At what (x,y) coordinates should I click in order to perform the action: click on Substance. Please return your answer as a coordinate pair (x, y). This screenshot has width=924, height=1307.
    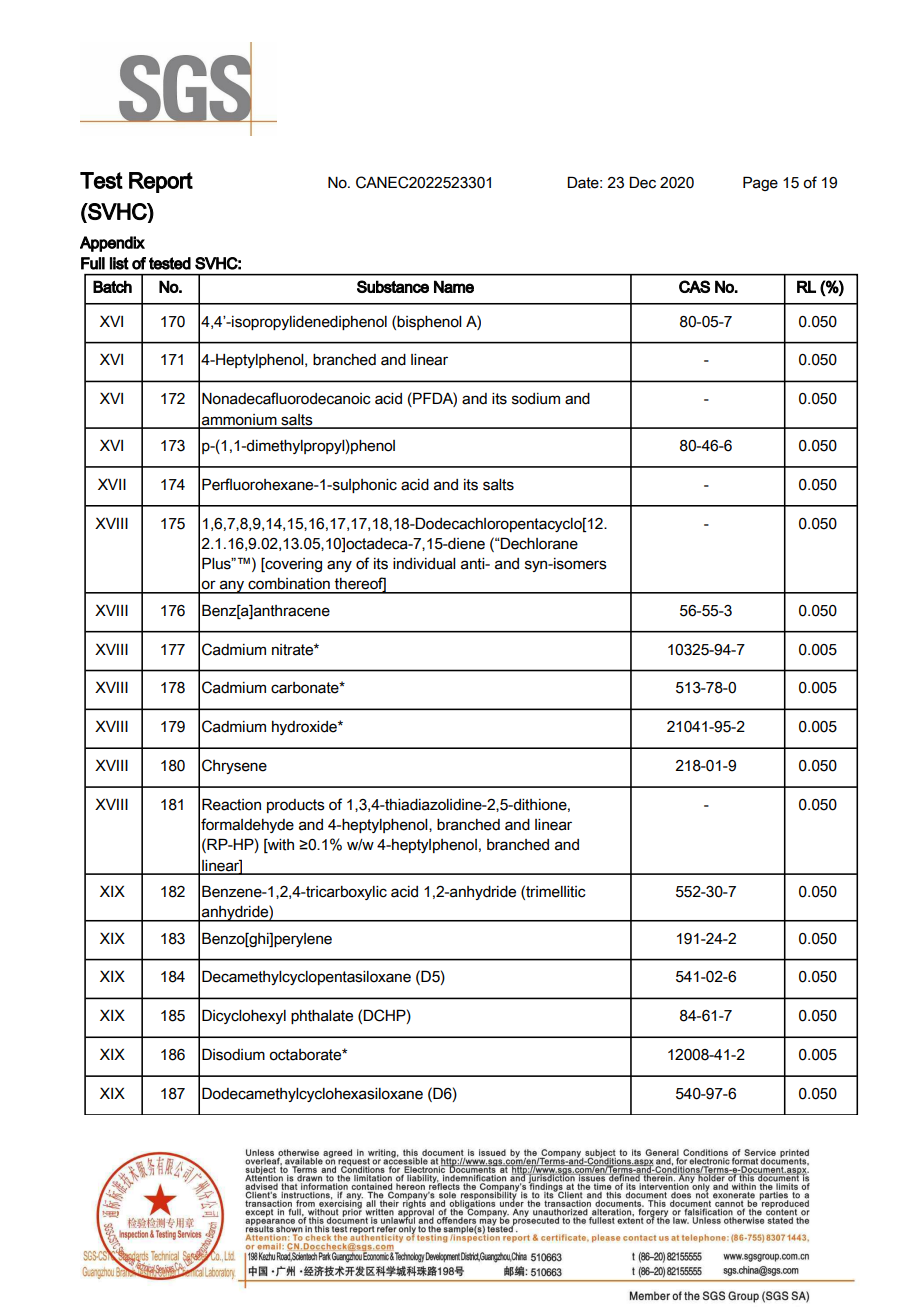
    Looking at the image, I should click on (393, 286).
